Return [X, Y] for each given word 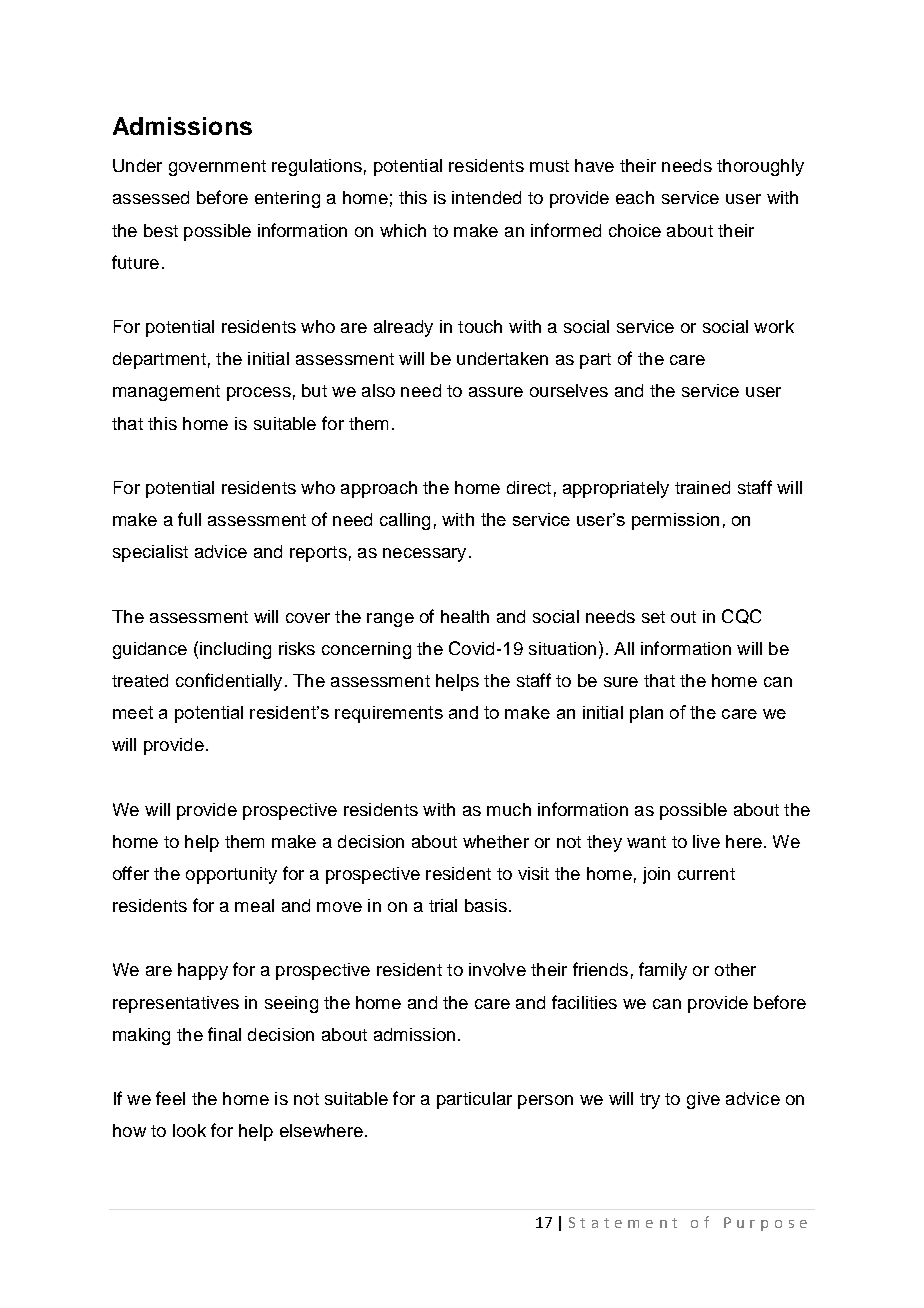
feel [170, 1098]
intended [486, 197]
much [509, 809]
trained [702, 487]
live [706, 841]
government [217, 168]
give [703, 1100]
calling [405, 521]
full [189, 519]
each [635, 197]
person [545, 1102]
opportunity [231, 875]
